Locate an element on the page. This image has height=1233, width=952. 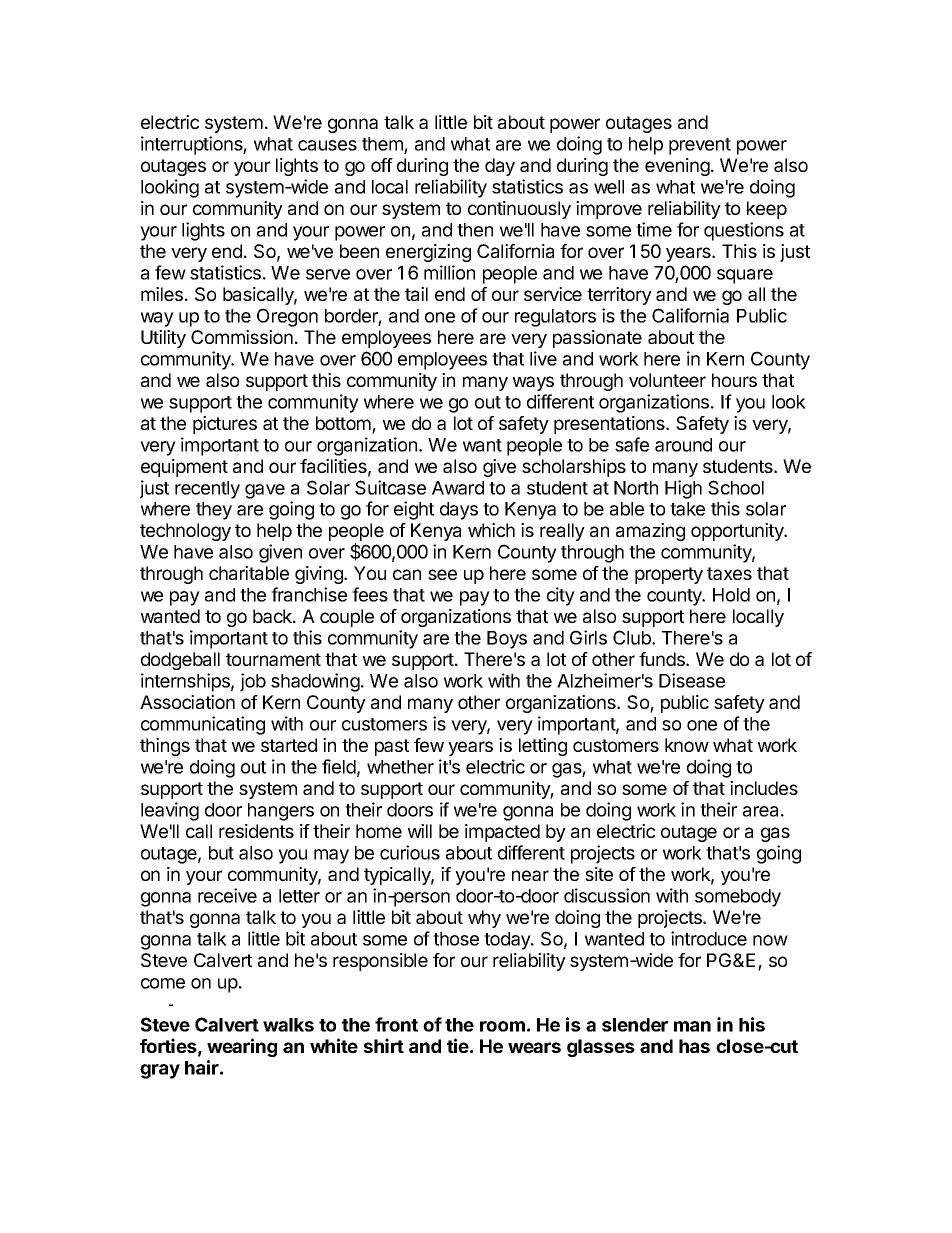
around is located at coordinates (683, 445).
